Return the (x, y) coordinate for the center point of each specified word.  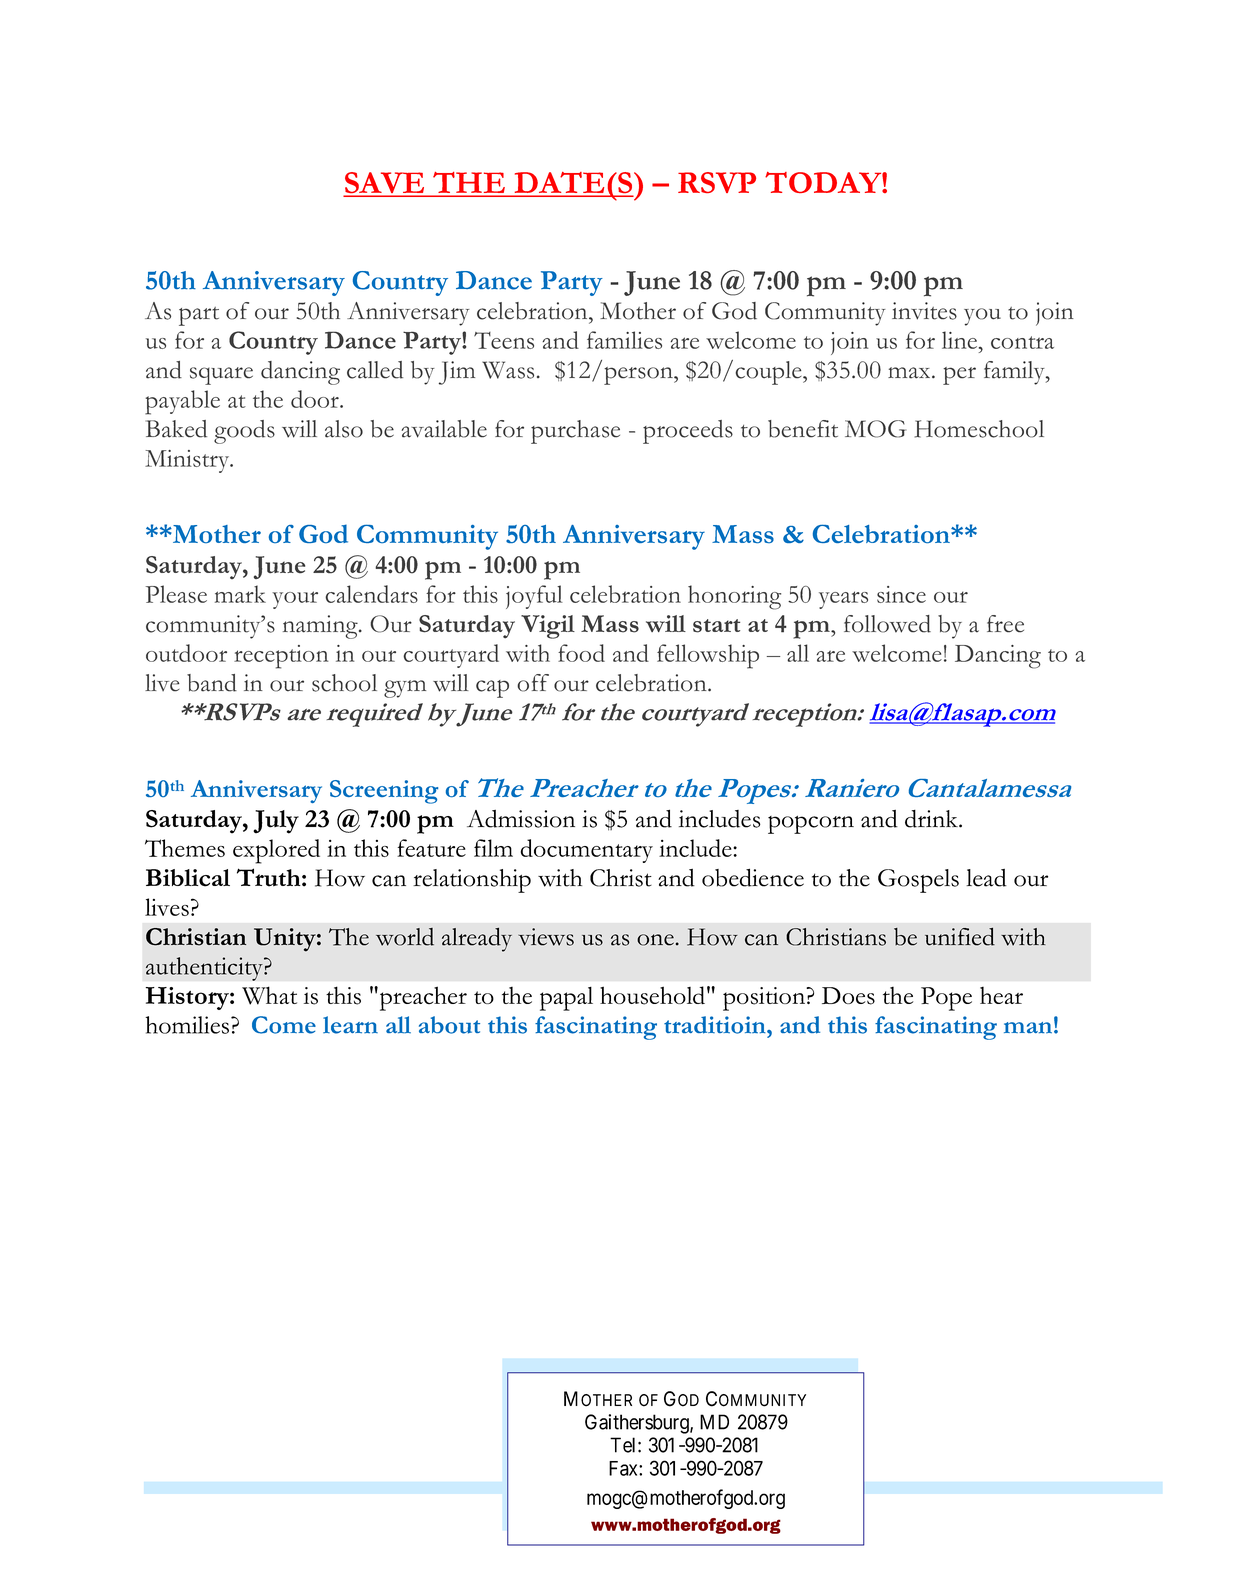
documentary (587, 851)
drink (932, 819)
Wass (508, 370)
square (221, 376)
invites (924, 311)
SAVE (385, 184)
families (624, 340)
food (581, 653)
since (901, 594)
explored (276, 851)
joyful (534, 597)
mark (240, 594)
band (212, 683)
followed (887, 624)
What (269, 995)
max (910, 373)
